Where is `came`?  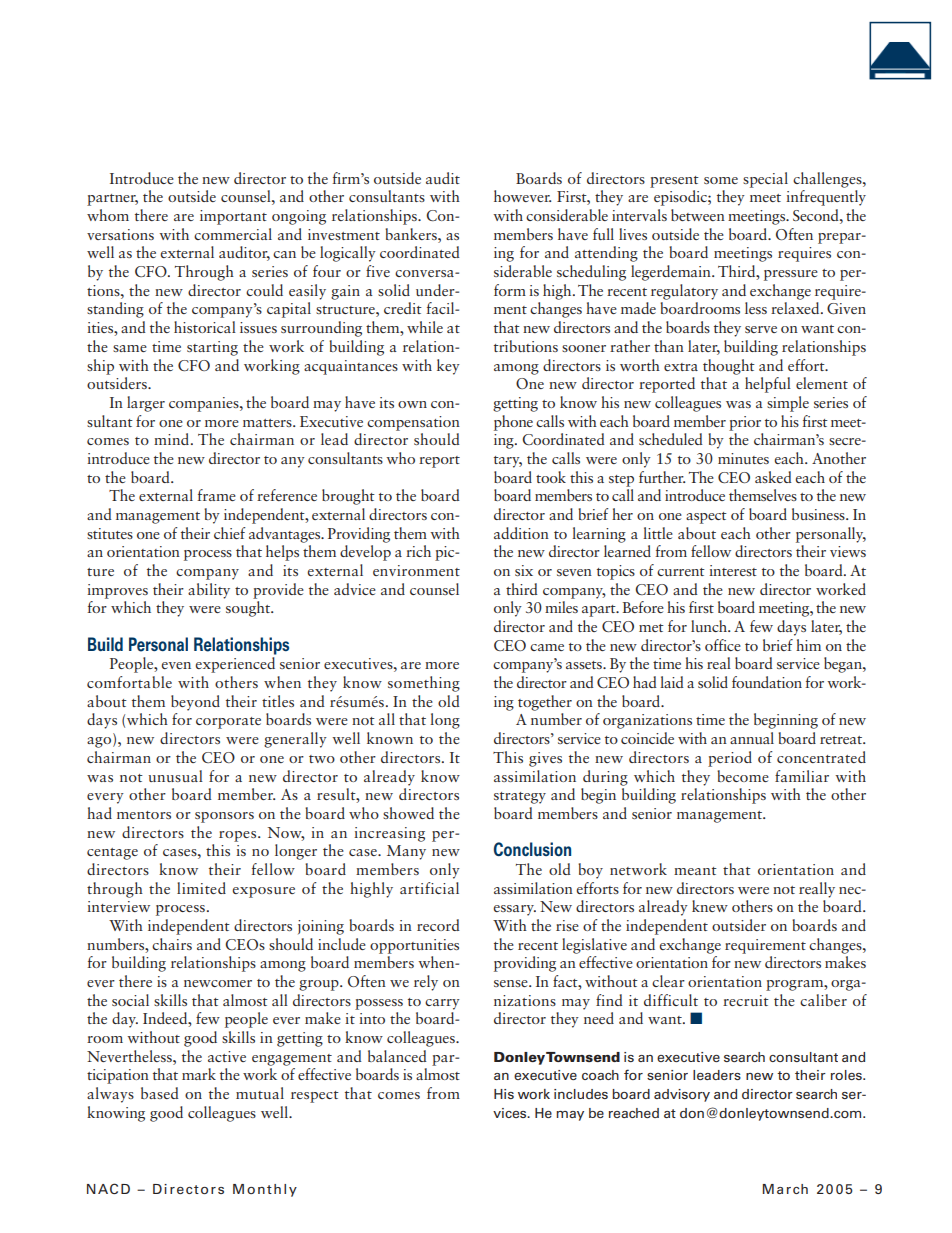
came is located at coordinates (547, 647).
